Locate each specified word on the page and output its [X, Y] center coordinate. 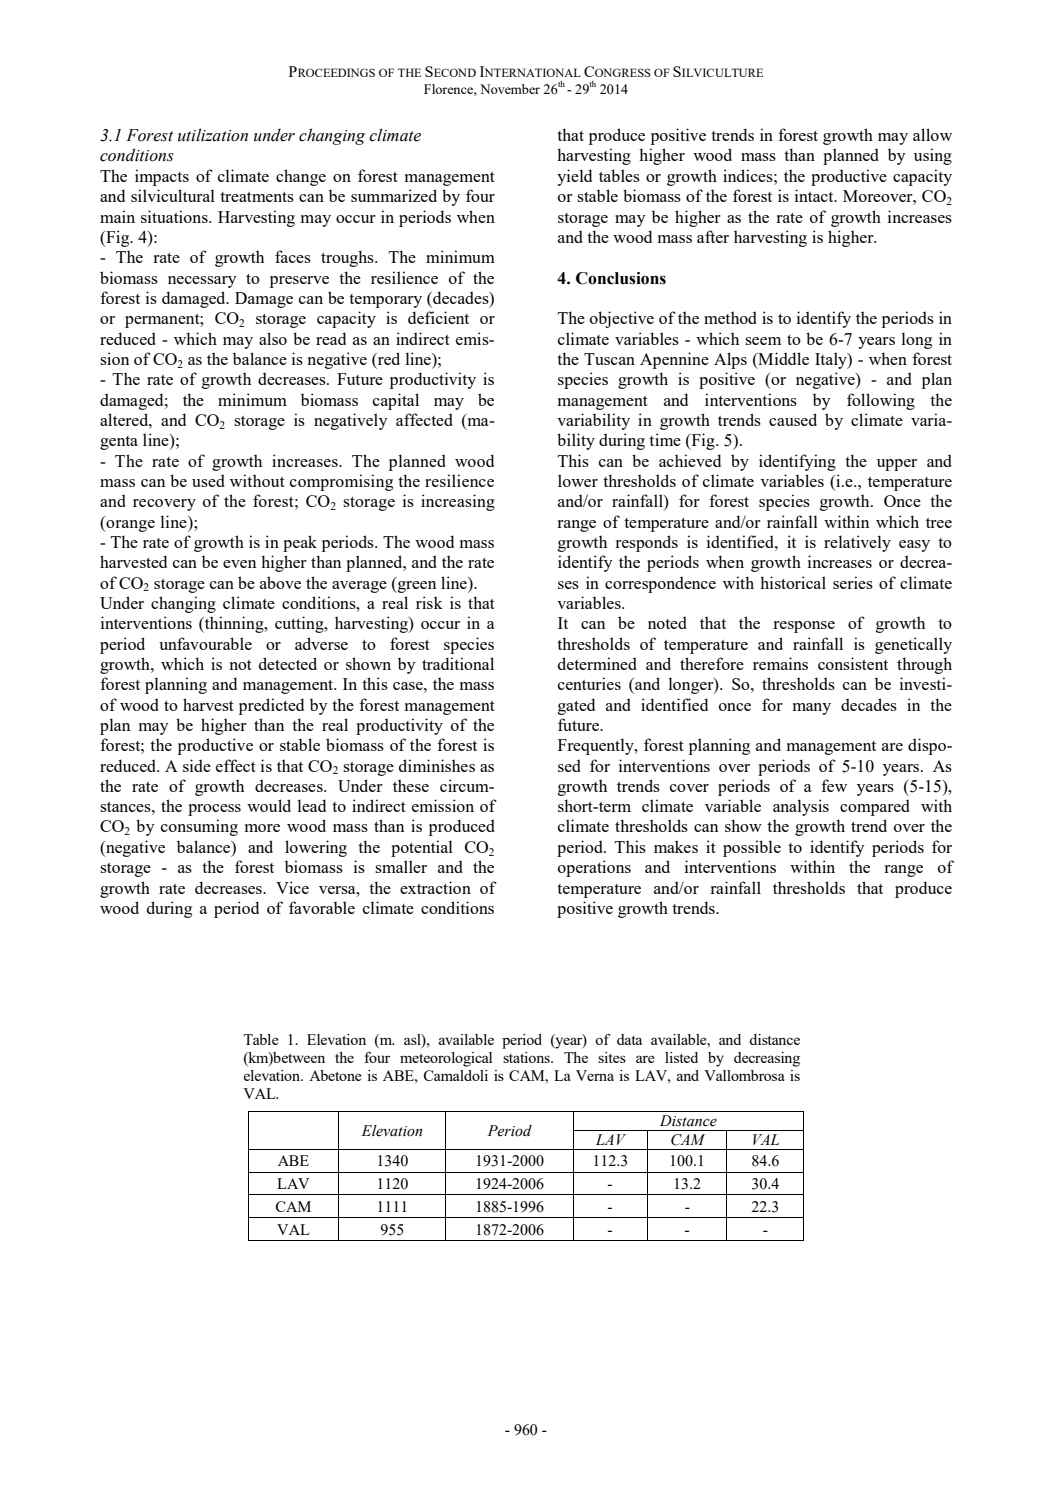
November [510, 89]
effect [236, 765]
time [665, 439]
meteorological [446, 1059]
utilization [213, 135]
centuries [589, 683]
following [881, 401]
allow [932, 134]
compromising [341, 482]
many [812, 709]
